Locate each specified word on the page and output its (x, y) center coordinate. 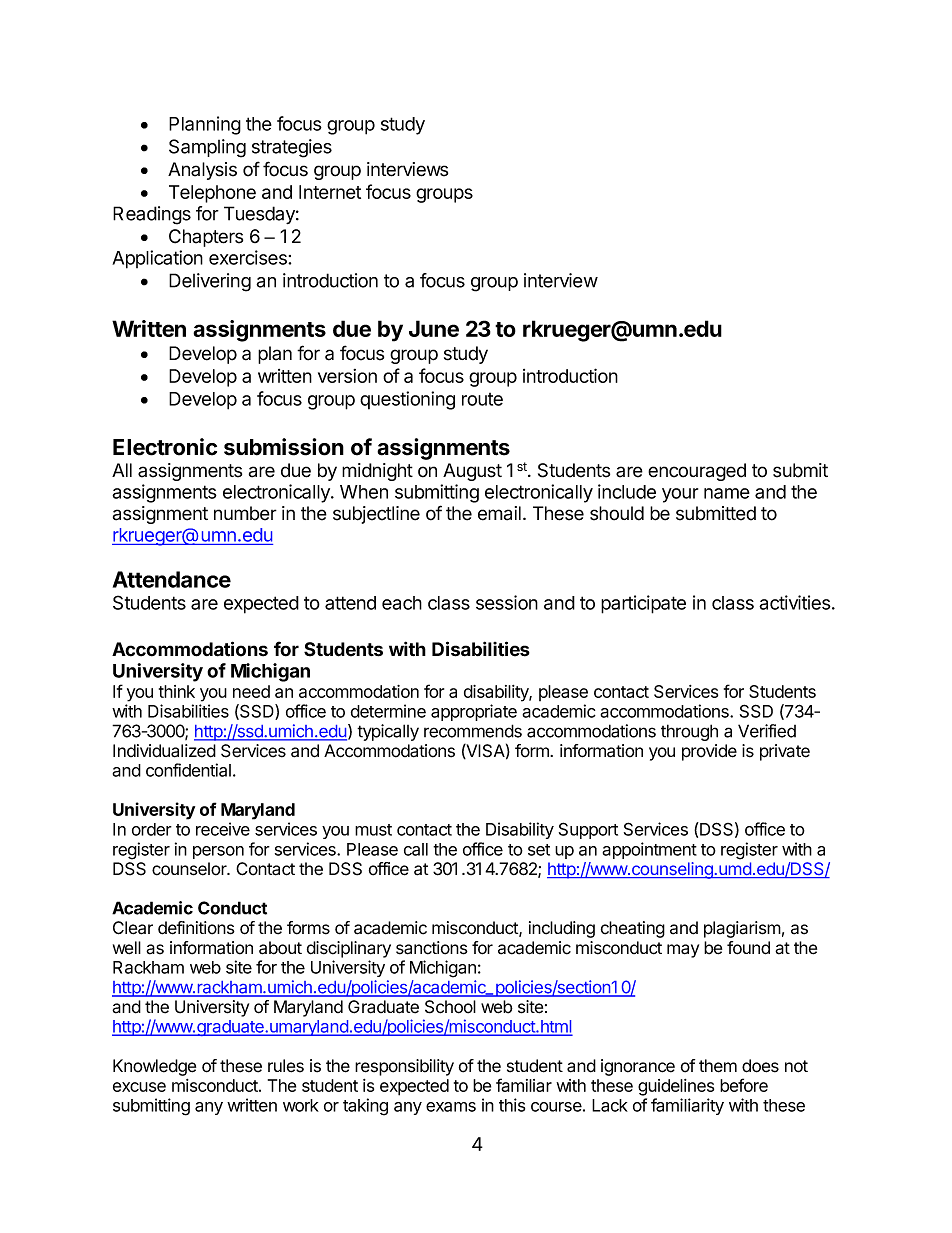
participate (643, 604)
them (718, 1066)
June (434, 328)
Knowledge (154, 1067)
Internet (330, 192)
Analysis (202, 171)
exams (451, 1107)
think (177, 691)
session (507, 602)
